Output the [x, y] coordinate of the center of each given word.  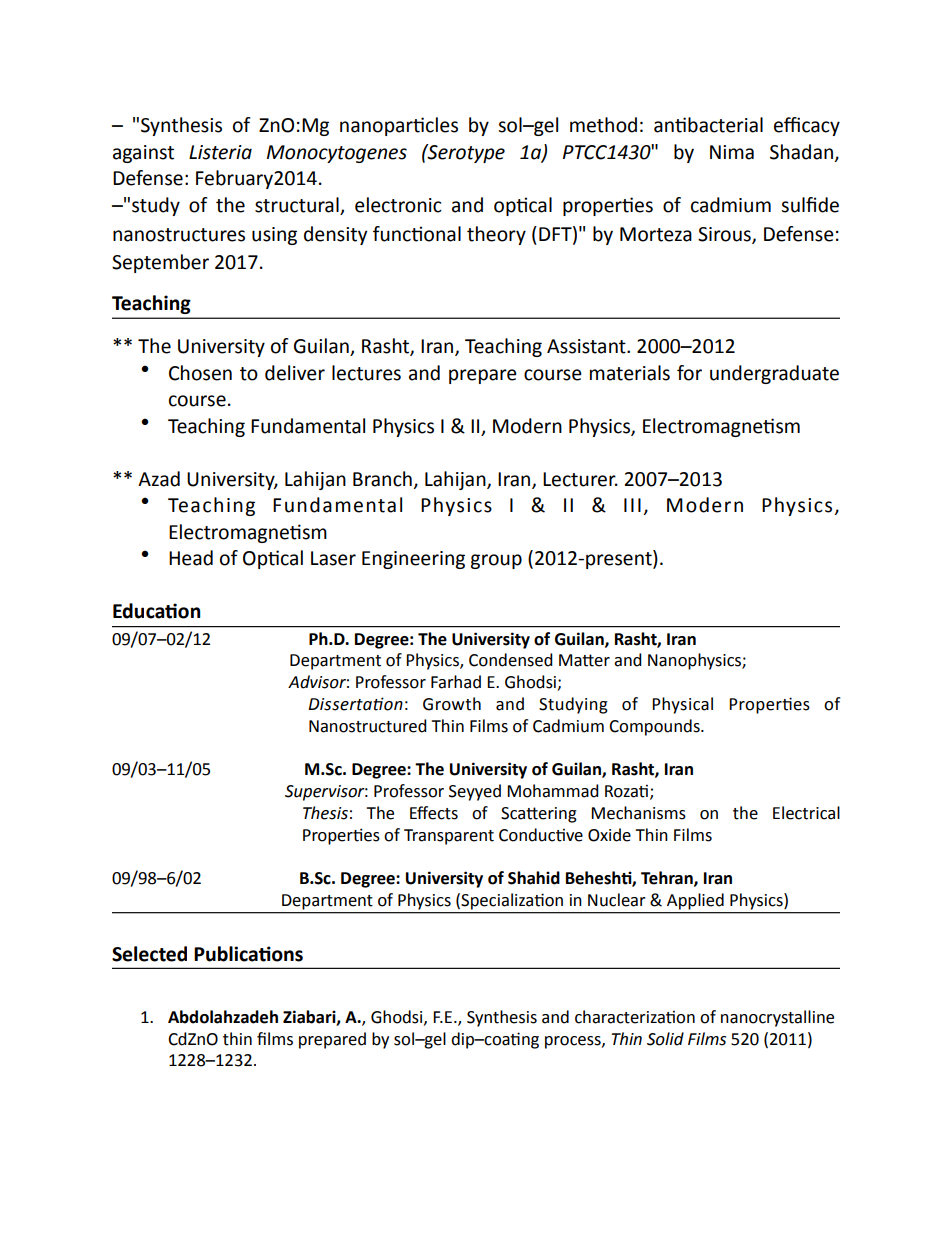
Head [191, 558]
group [496, 561]
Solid [665, 1039]
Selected [149, 954]
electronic [398, 205]
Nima [732, 152]
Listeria [220, 152]
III [632, 505]
